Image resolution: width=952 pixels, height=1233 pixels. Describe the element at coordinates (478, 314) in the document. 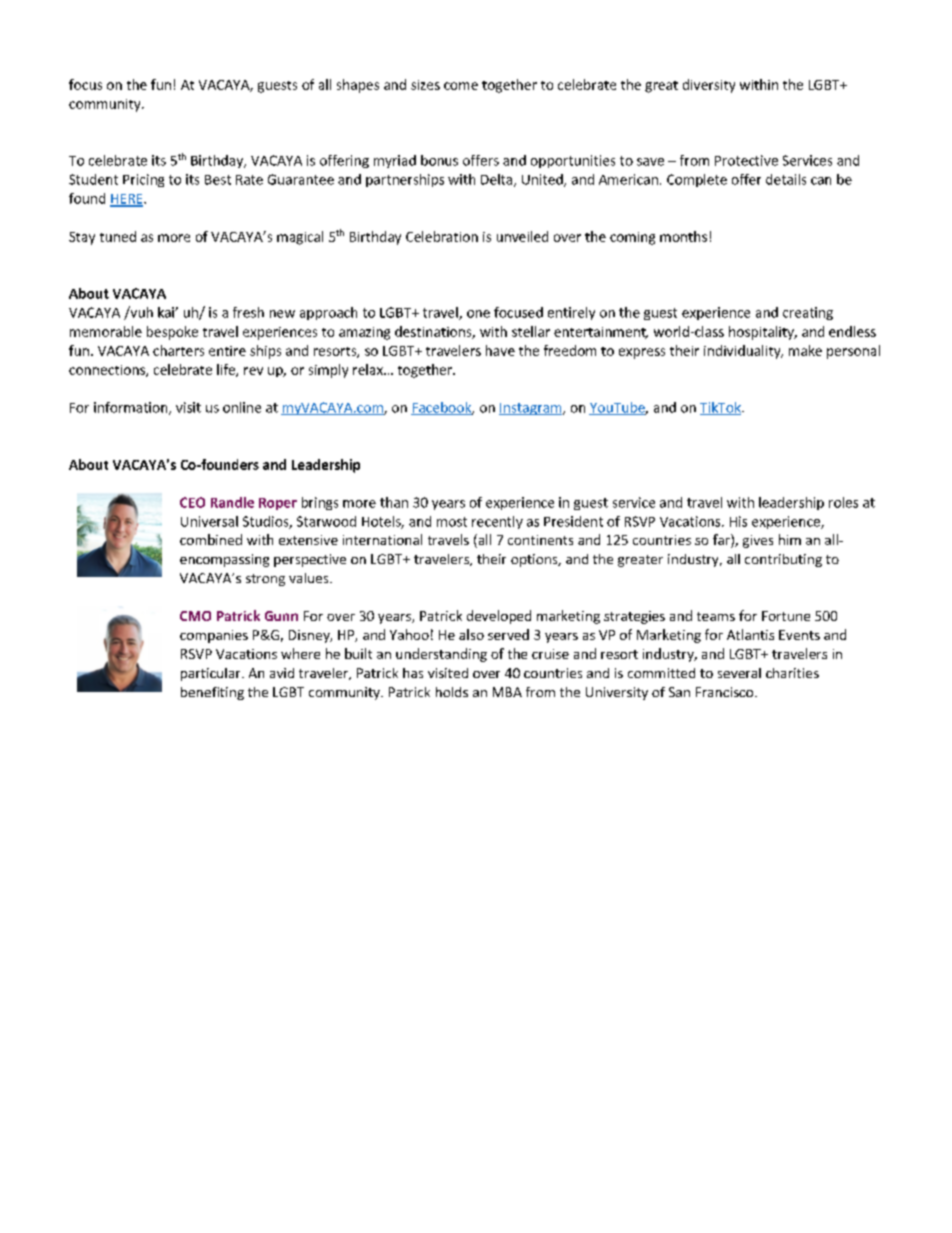

I see `one` at that location.
